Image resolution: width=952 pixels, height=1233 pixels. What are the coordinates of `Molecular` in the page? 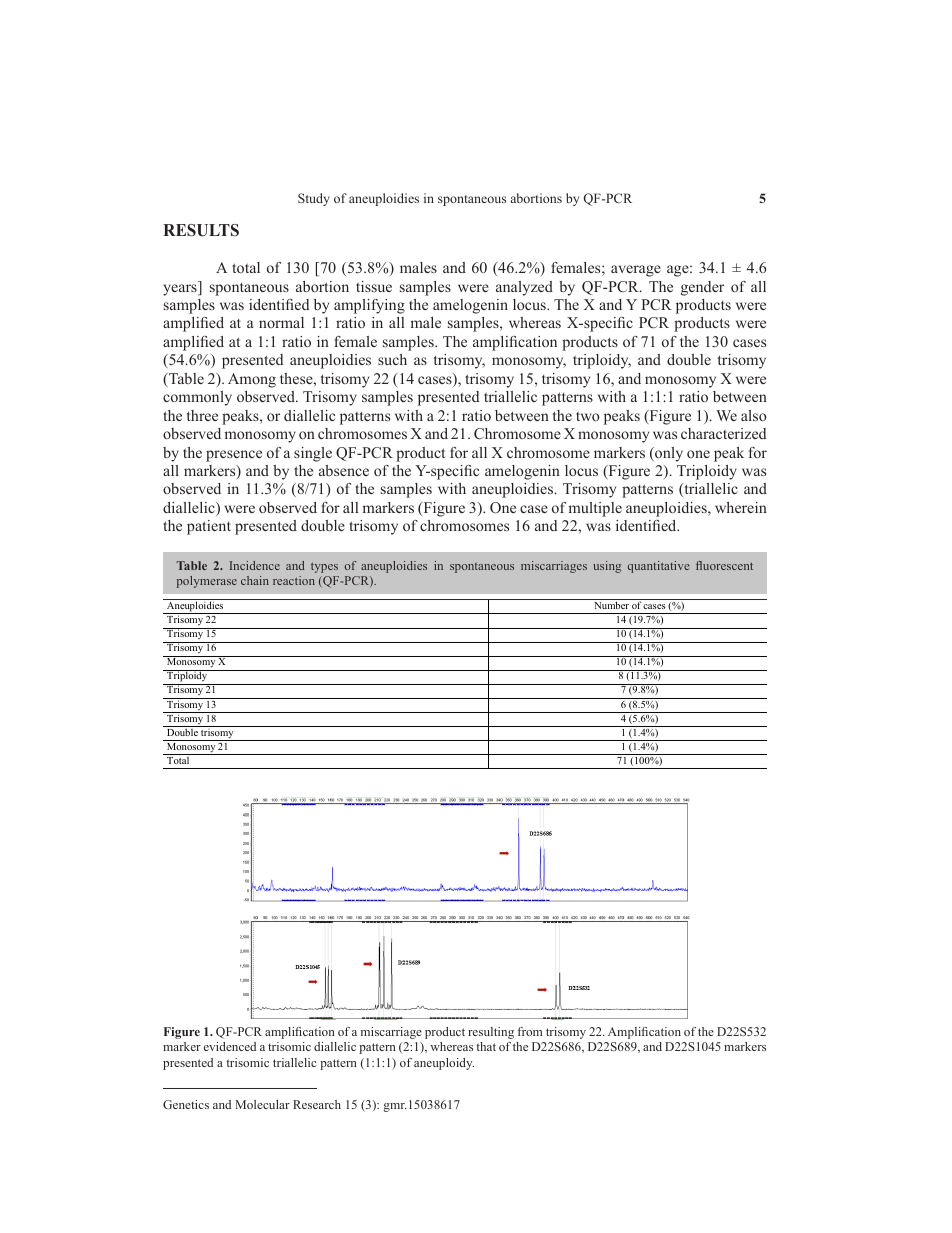 It's located at (262, 1104).
